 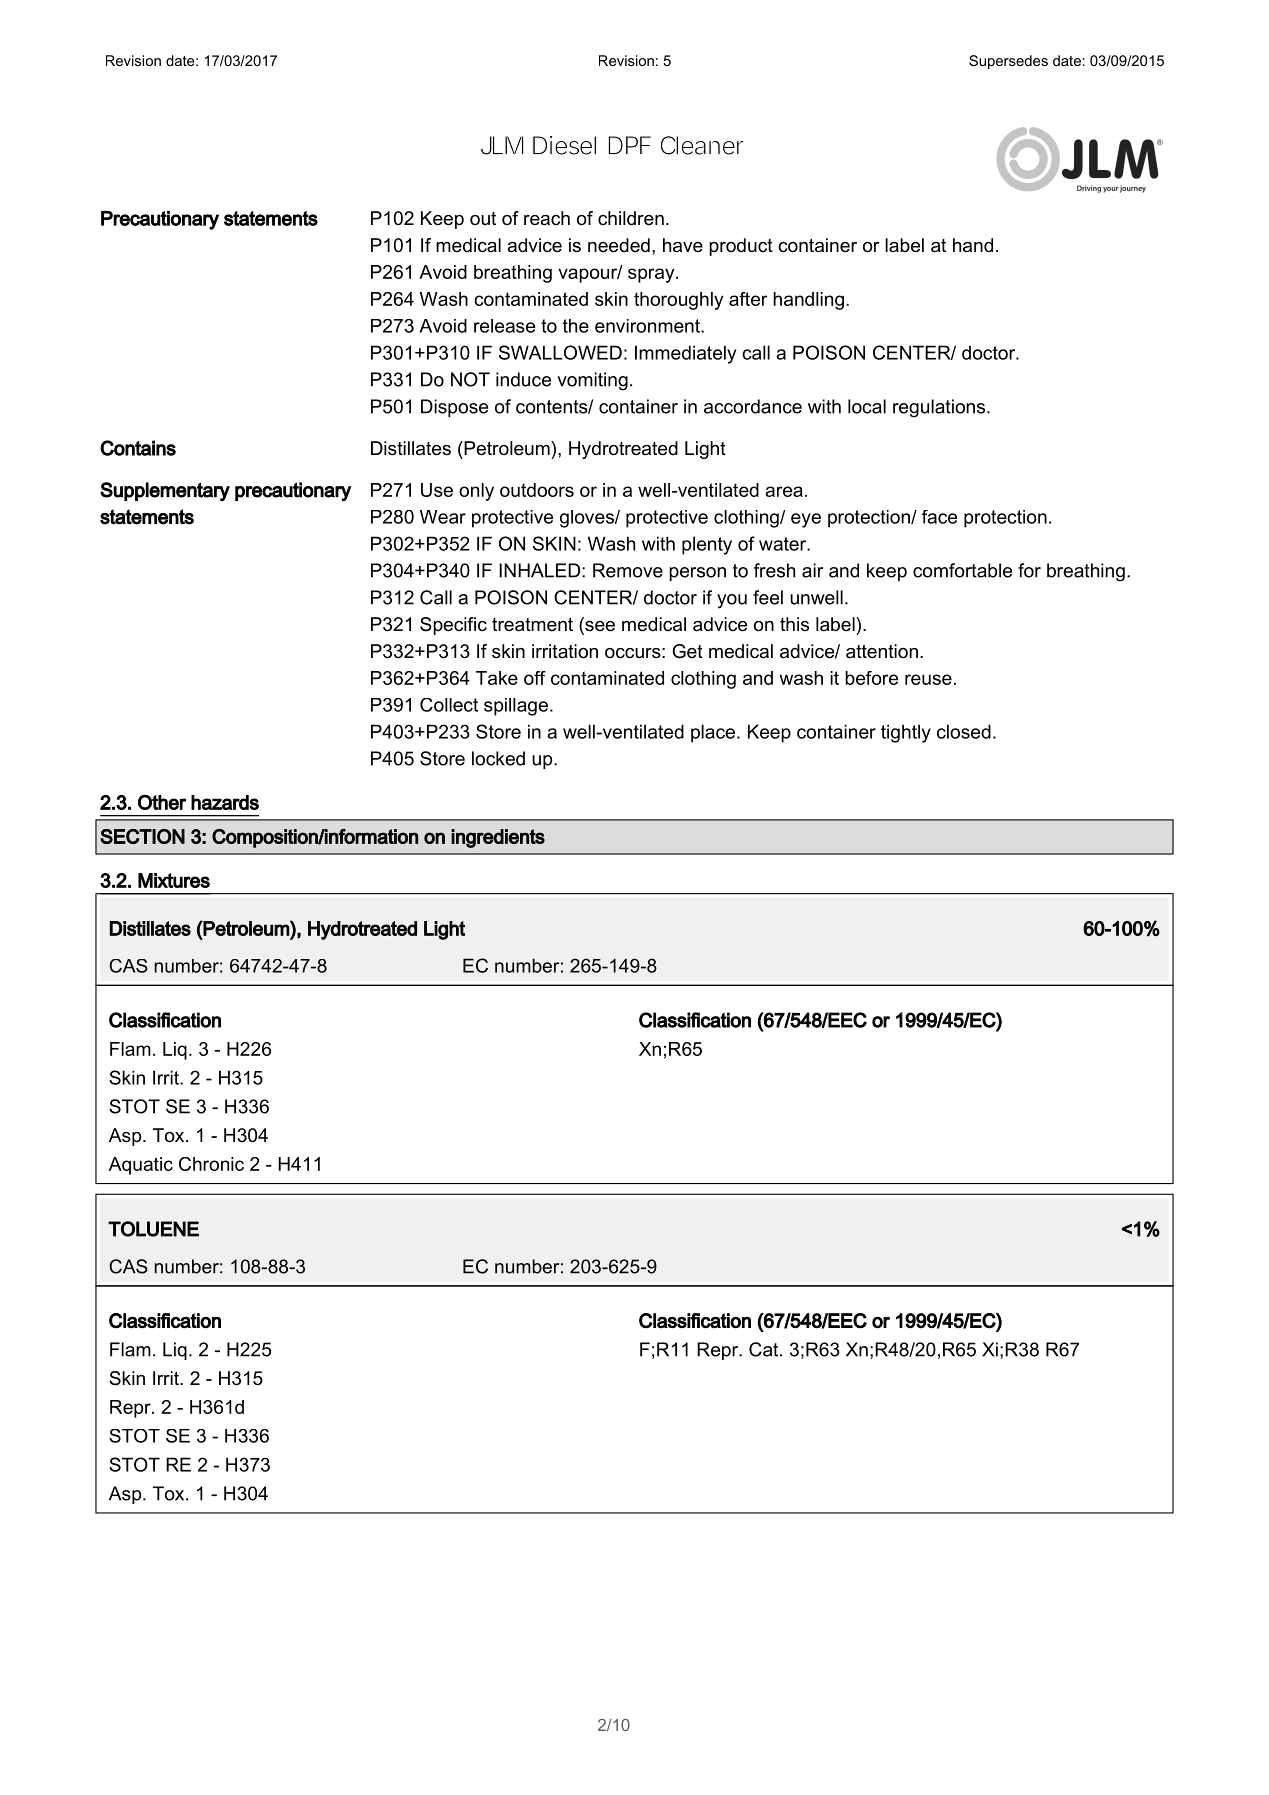 What do you see at coordinates (564, 145) in the screenshot?
I see `Diesel` at bounding box center [564, 145].
